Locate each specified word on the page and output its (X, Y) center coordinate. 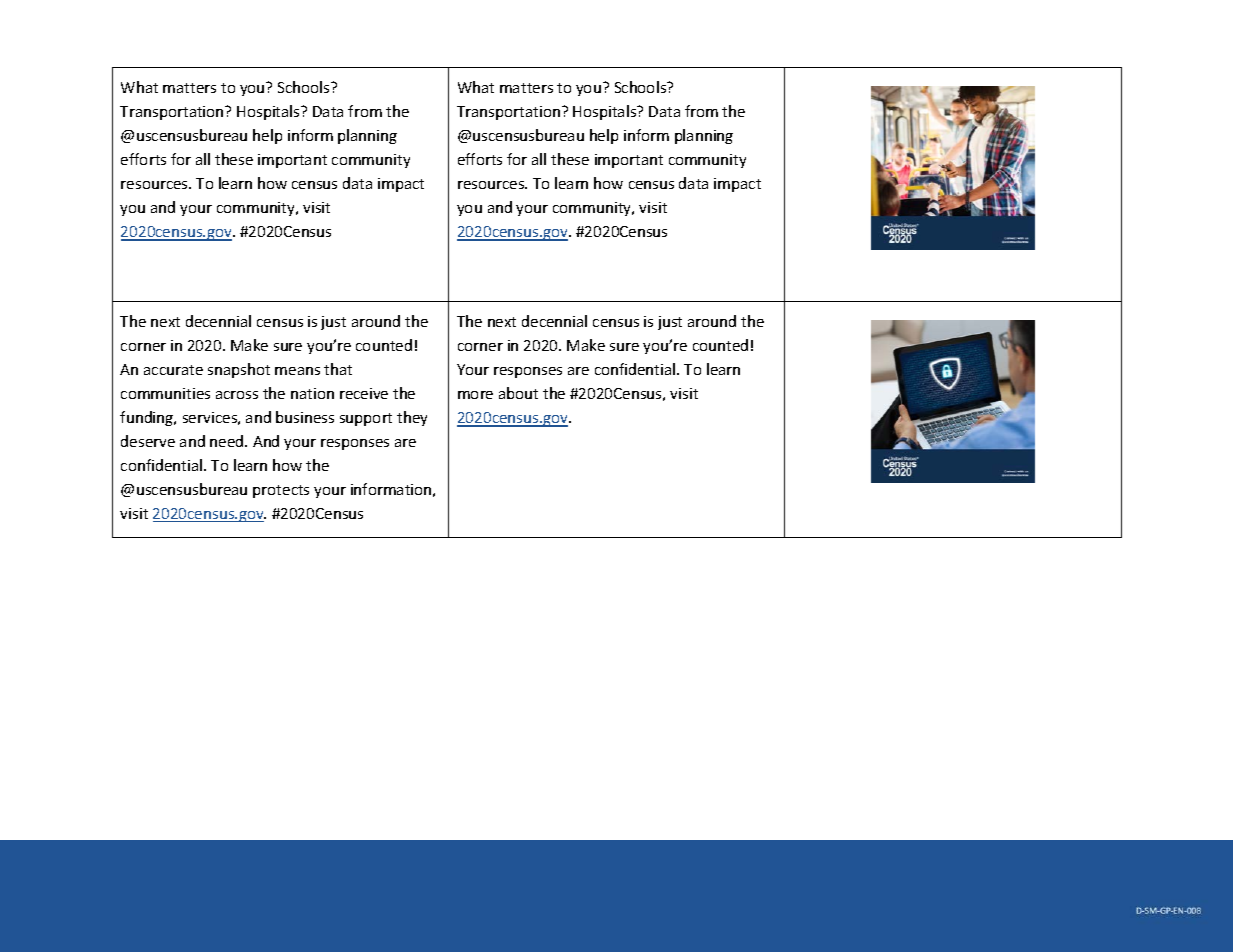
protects (281, 491)
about (518, 393)
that (338, 369)
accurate (173, 370)
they (412, 418)
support (366, 419)
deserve (148, 441)
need (228, 441)
